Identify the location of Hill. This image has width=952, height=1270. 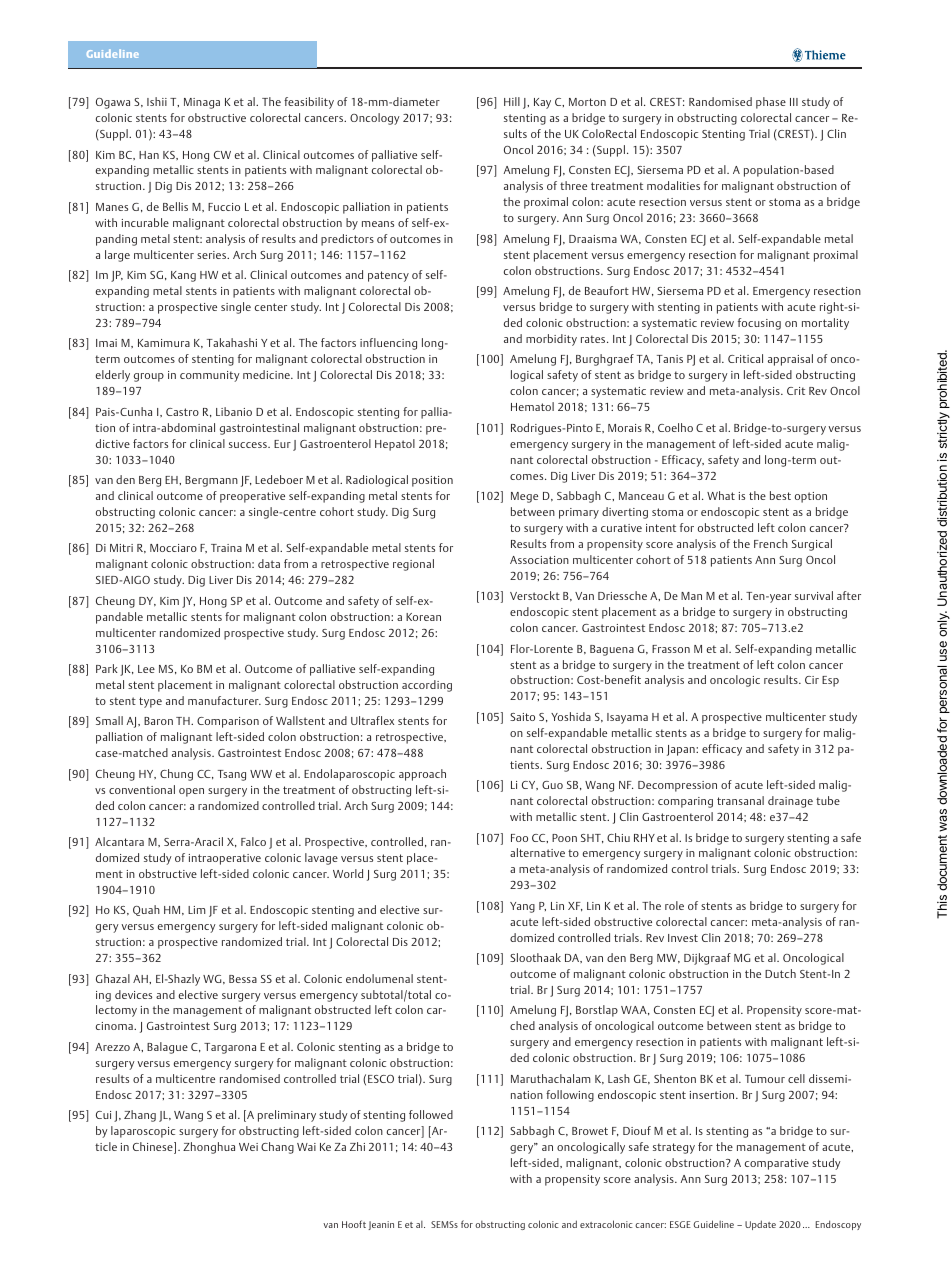
(512, 101).
